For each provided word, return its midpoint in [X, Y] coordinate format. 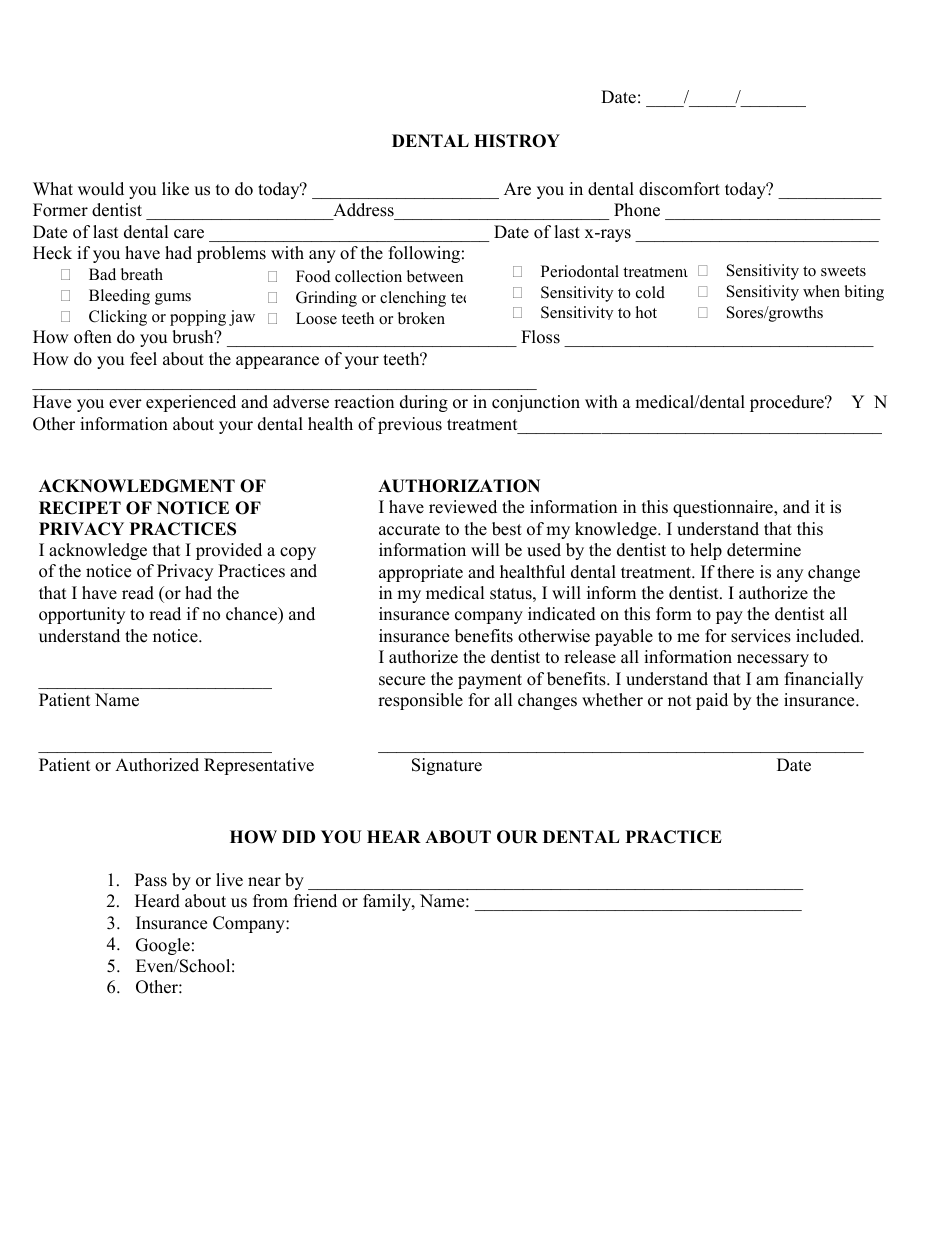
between [435, 276]
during [424, 403]
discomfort [679, 189]
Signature [447, 766]
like [175, 189]
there [735, 572]
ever [125, 404]
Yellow [163, 945]
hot [646, 312]
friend [315, 901]
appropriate [421, 573]
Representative [259, 766]
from [270, 901]
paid [712, 701]
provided [229, 551]
